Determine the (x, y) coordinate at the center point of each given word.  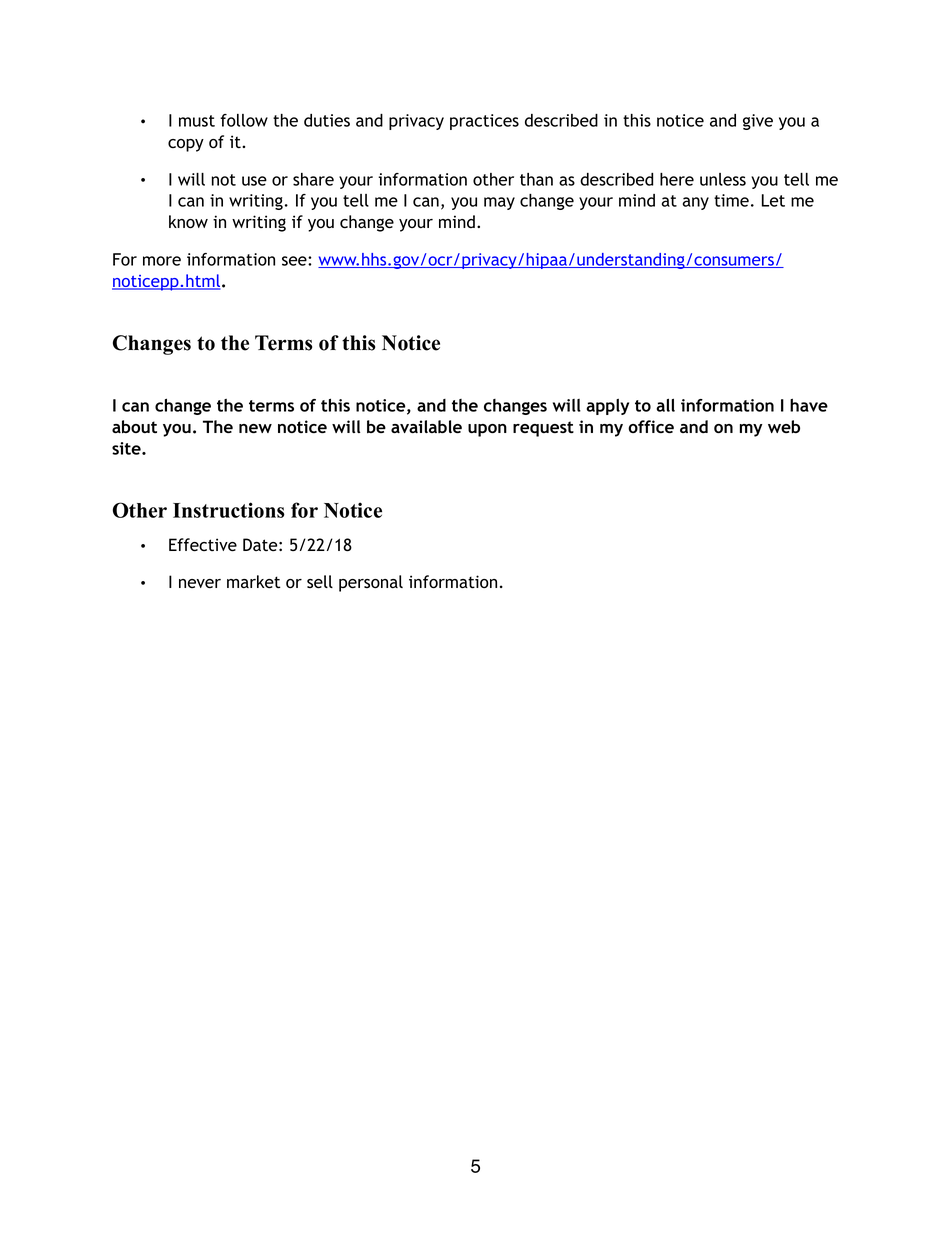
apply (607, 407)
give (758, 122)
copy (186, 145)
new (255, 428)
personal (371, 583)
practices (484, 122)
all (665, 405)
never (200, 583)
